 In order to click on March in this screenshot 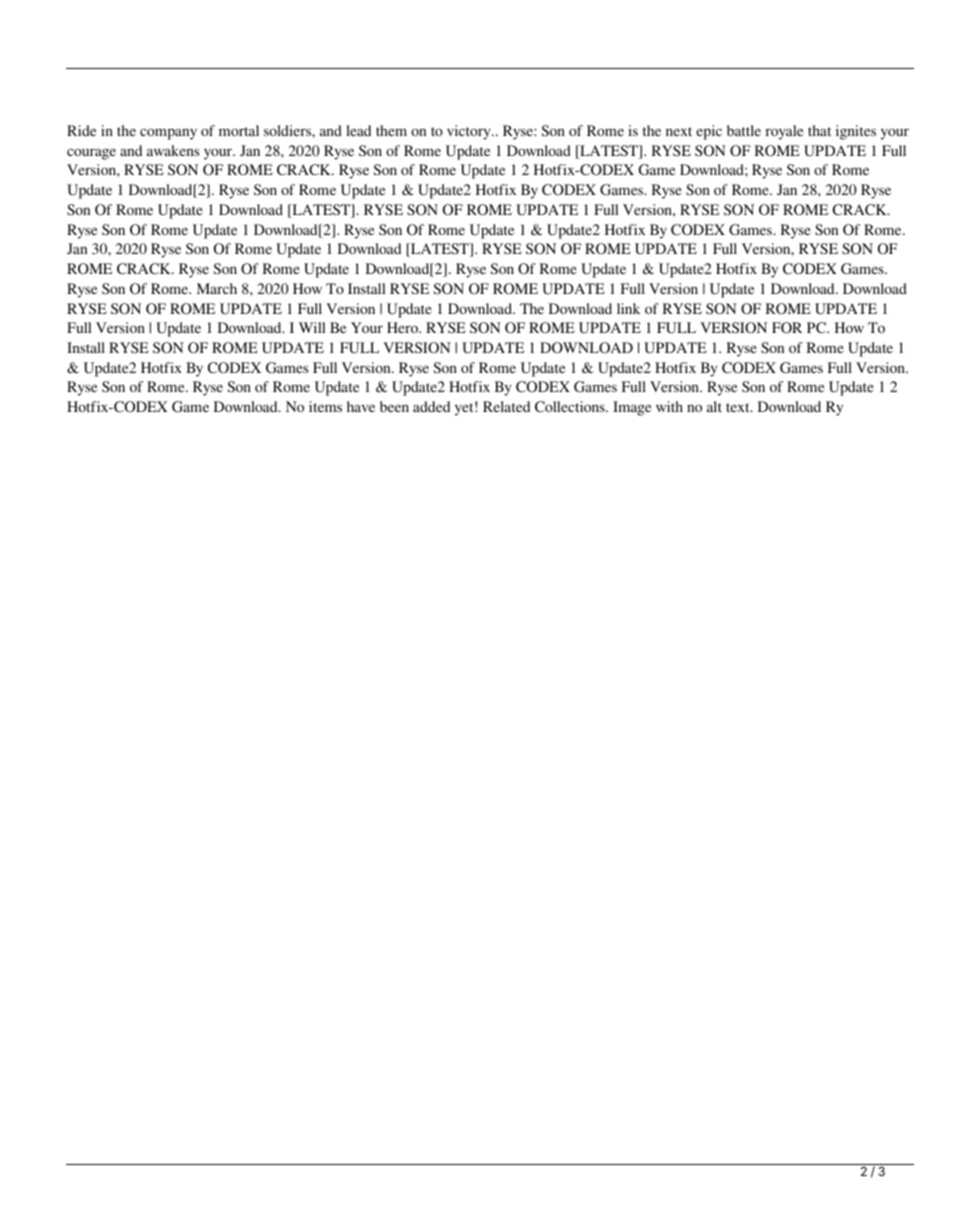, I will do `click(217, 288)`.
